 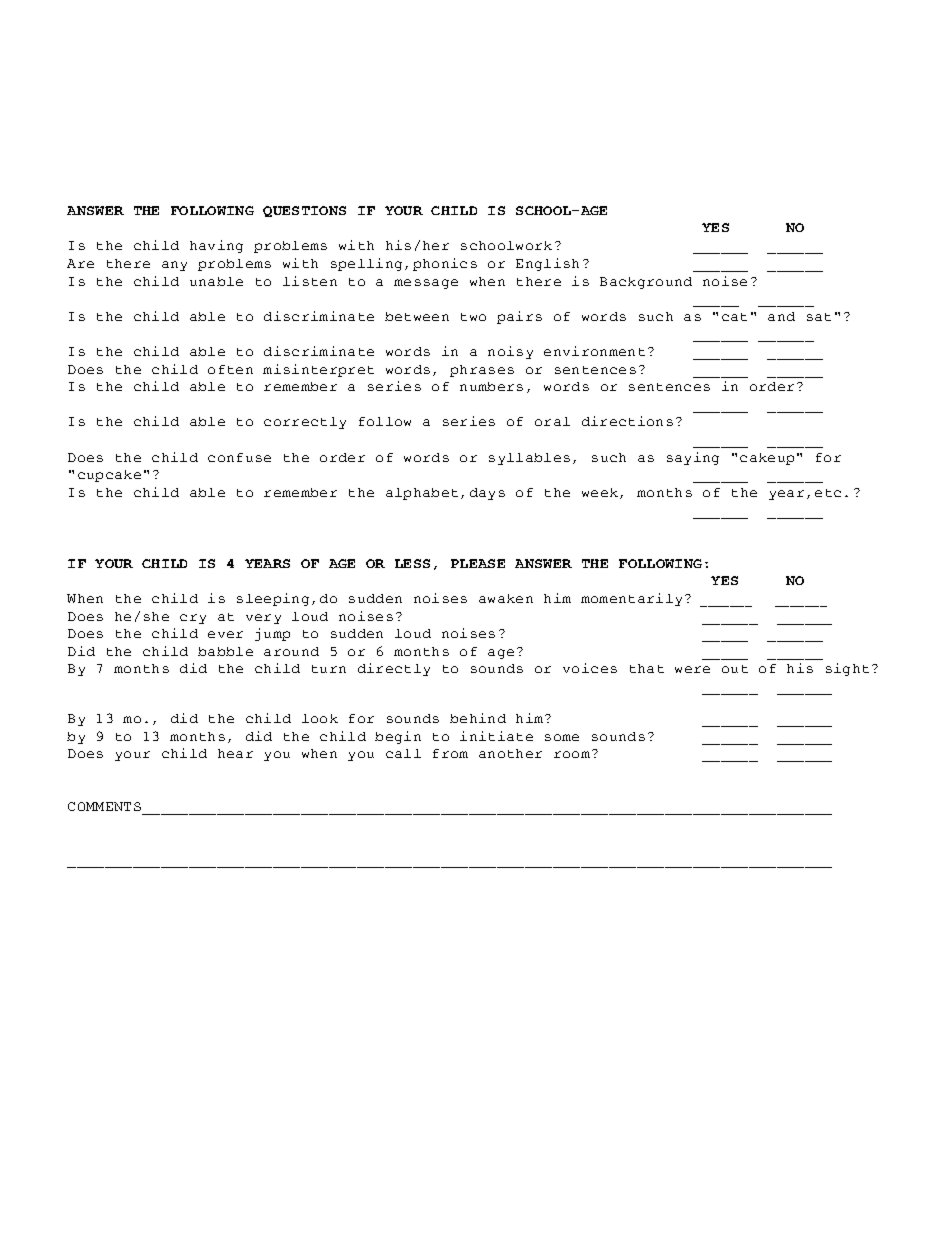 I want to click on often, so click(x=230, y=369).
